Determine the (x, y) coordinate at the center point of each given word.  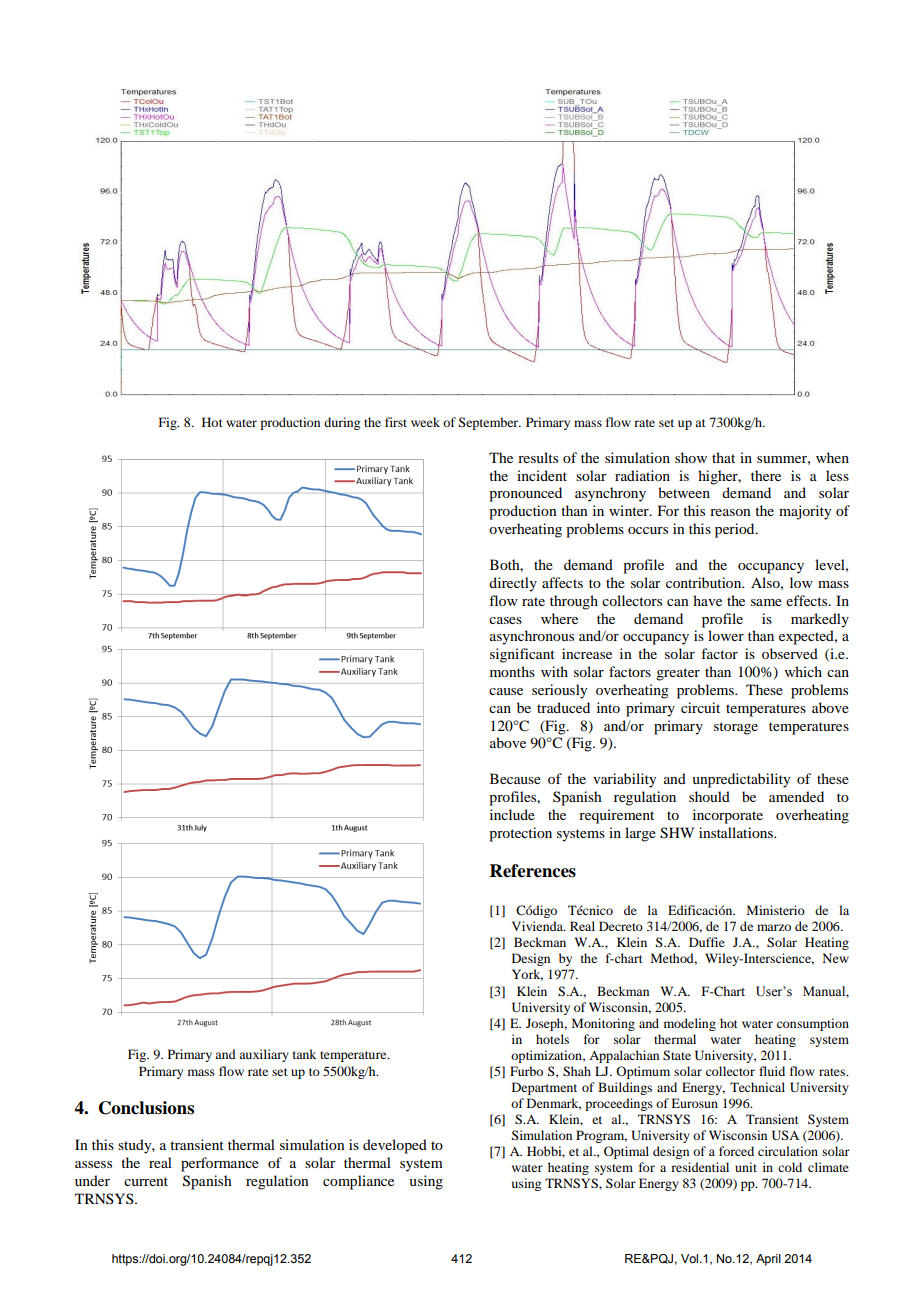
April (768, 1260)
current (146, 1181)
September (490, 423)
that (723, 457)
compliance (358, 1182)
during (342, 423)
